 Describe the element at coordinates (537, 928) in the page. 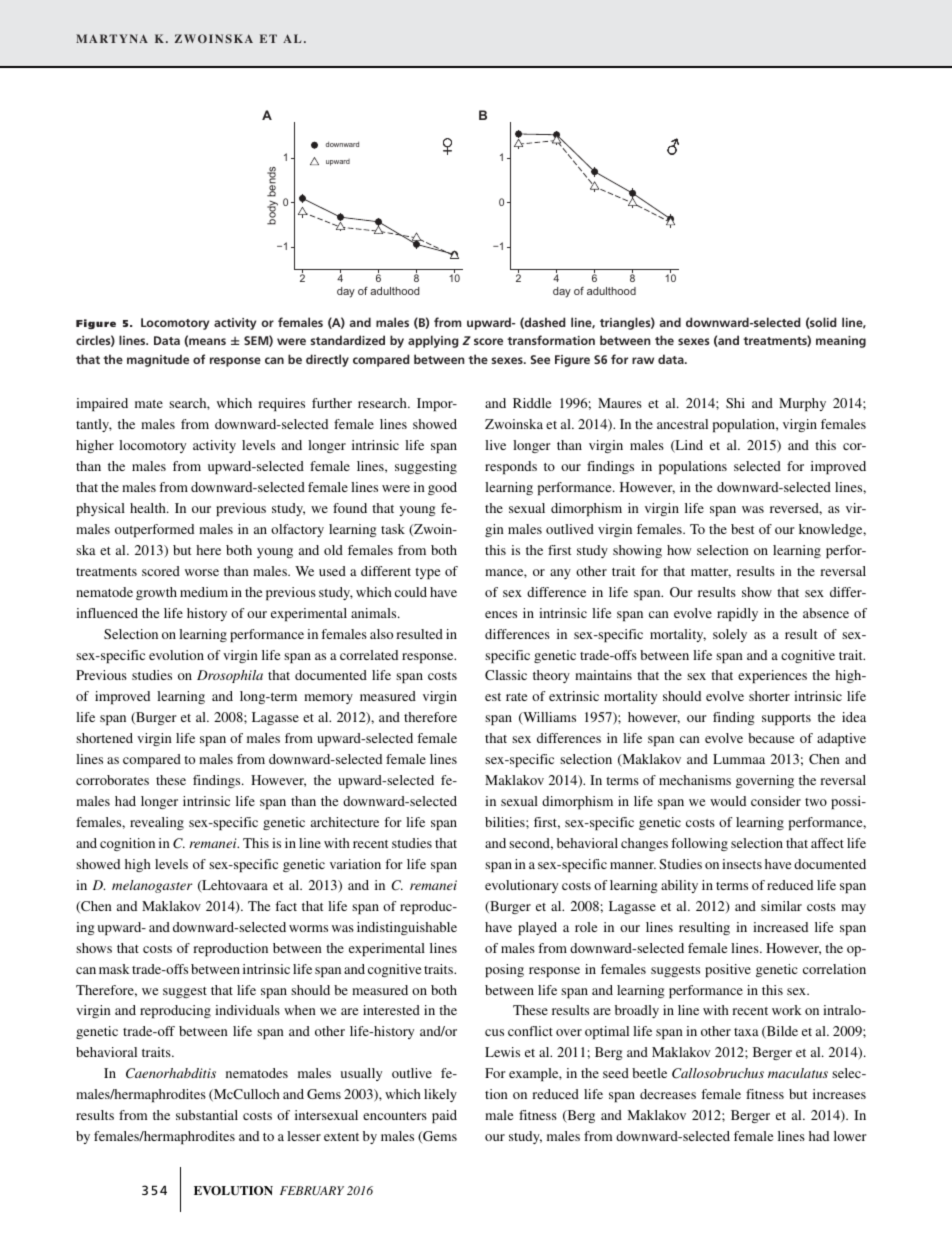

I see `played` at that location.
